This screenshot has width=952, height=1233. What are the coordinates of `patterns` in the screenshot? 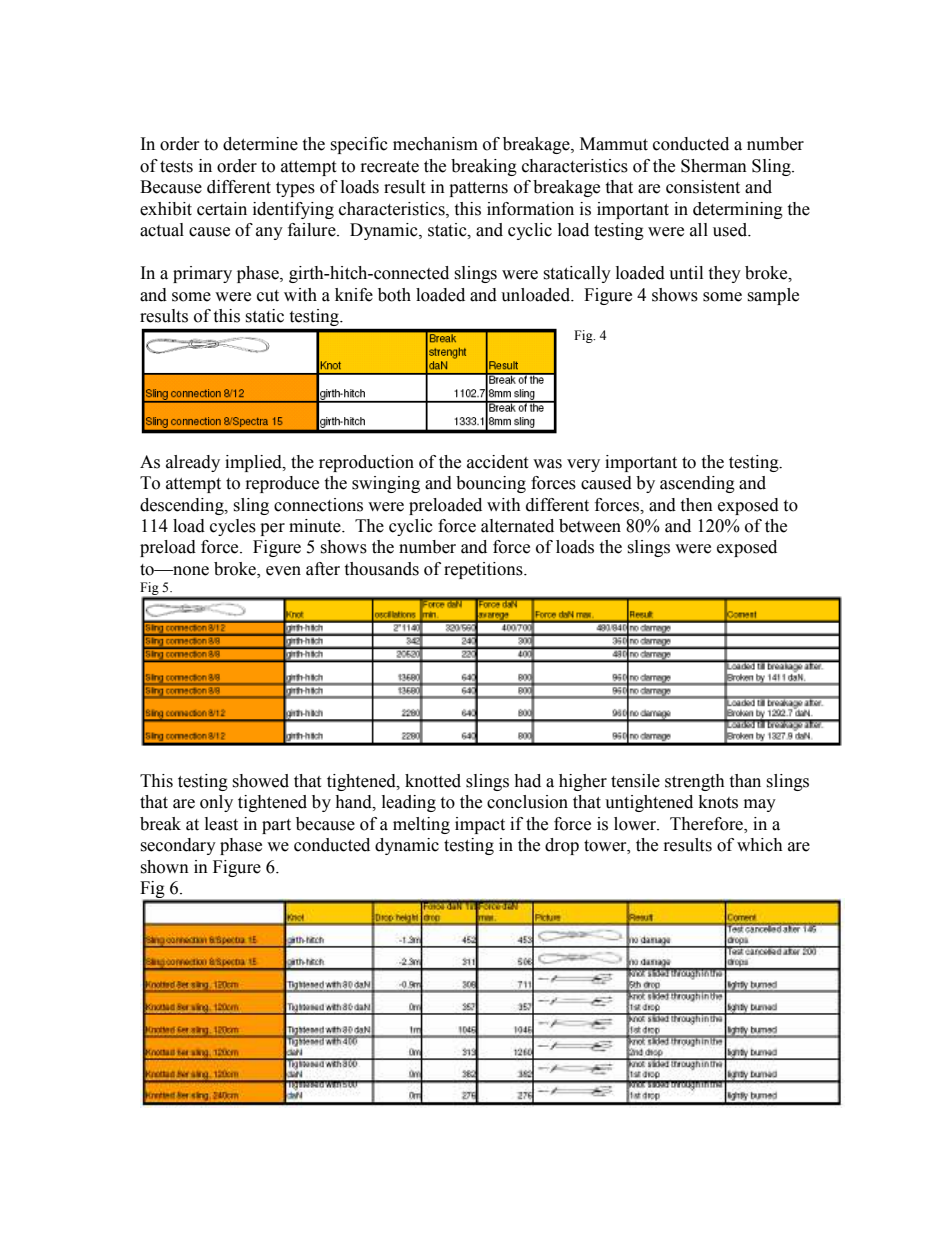 It's located at (478, 189).
